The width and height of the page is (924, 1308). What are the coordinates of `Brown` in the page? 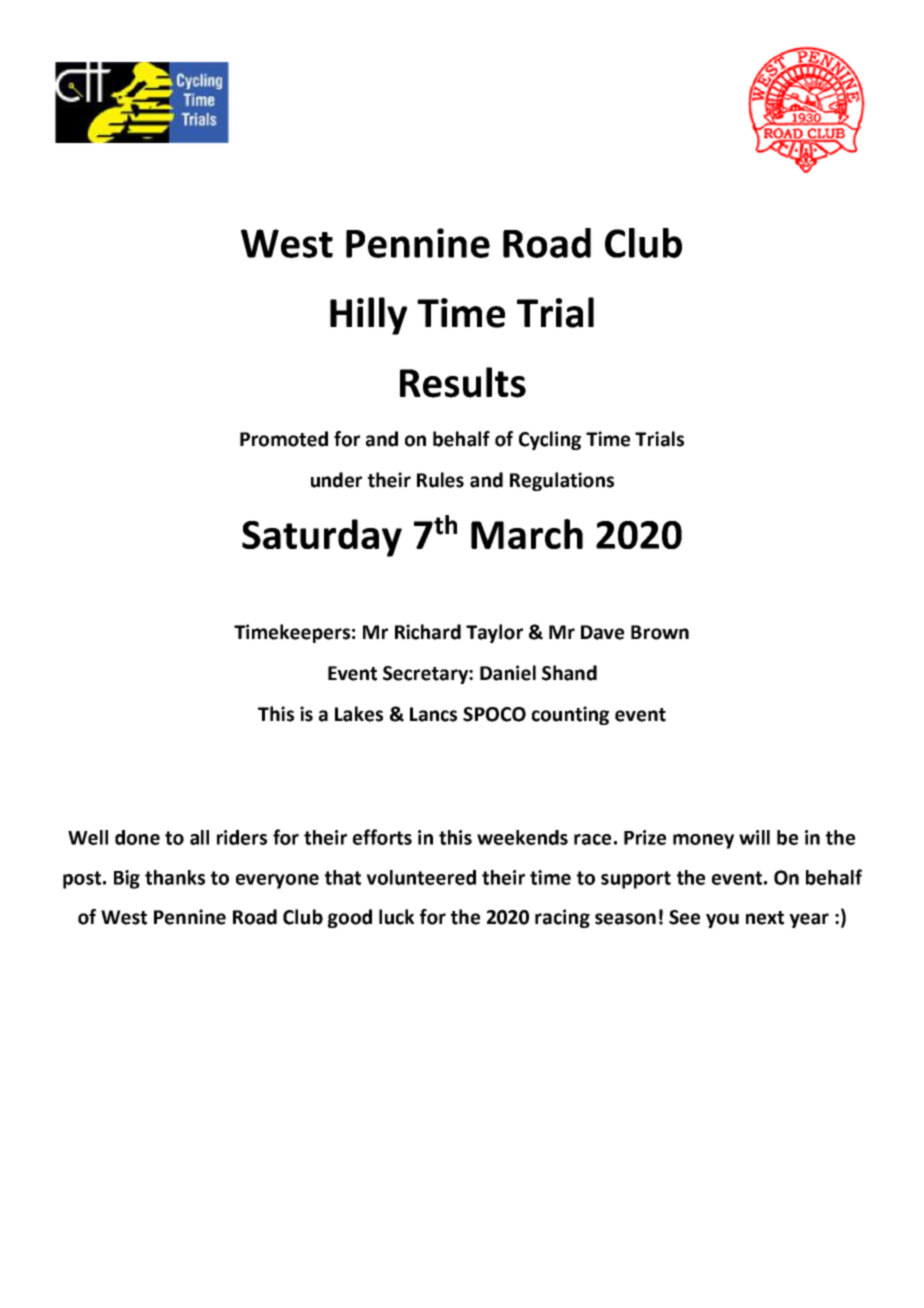 It's located at (660, 632).
